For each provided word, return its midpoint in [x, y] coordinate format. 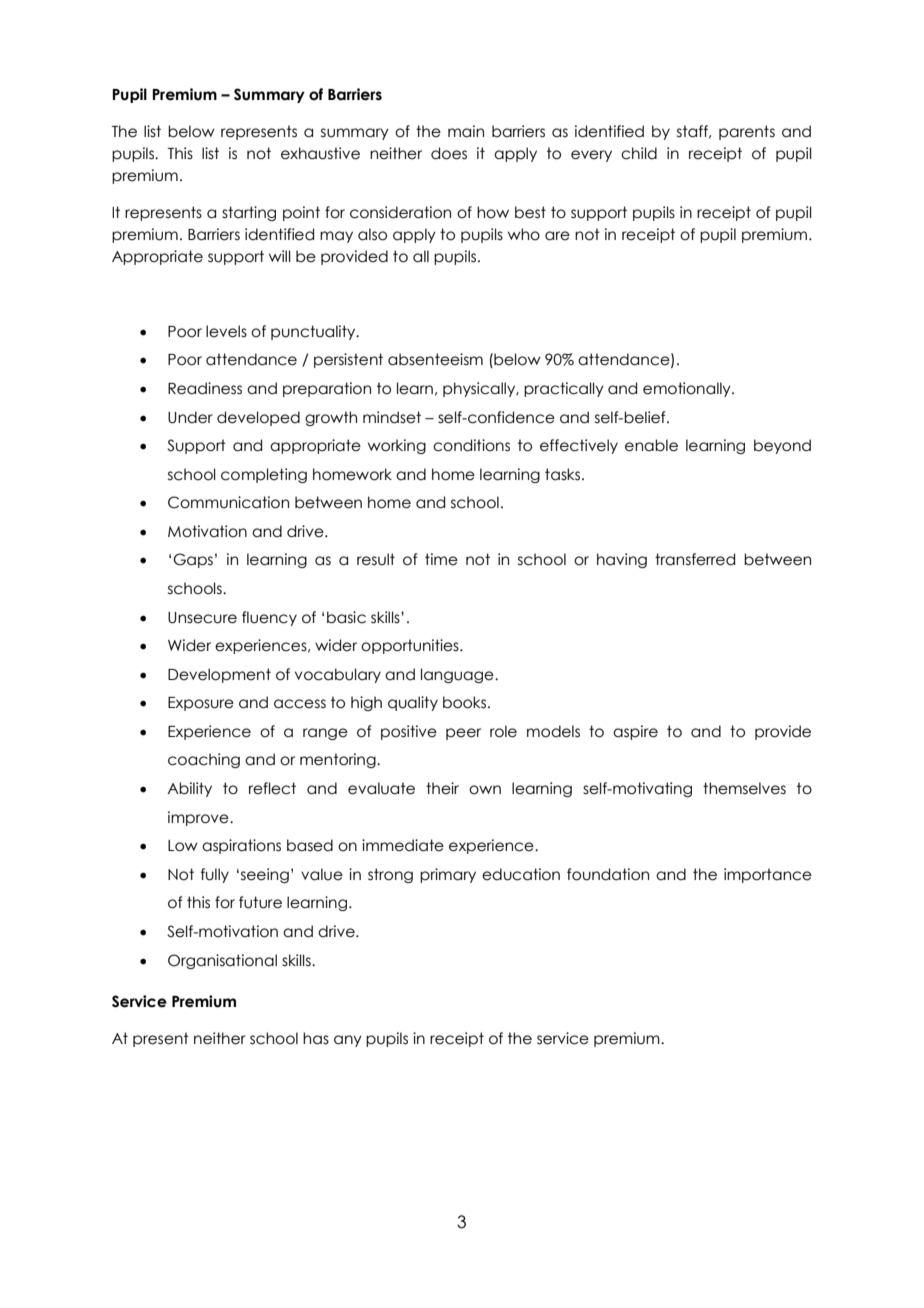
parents [747, 132]
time [441, 559]
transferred [695, 559]
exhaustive [320, 153]
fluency [269, 618]
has [316, 1038]
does [449, 153]
